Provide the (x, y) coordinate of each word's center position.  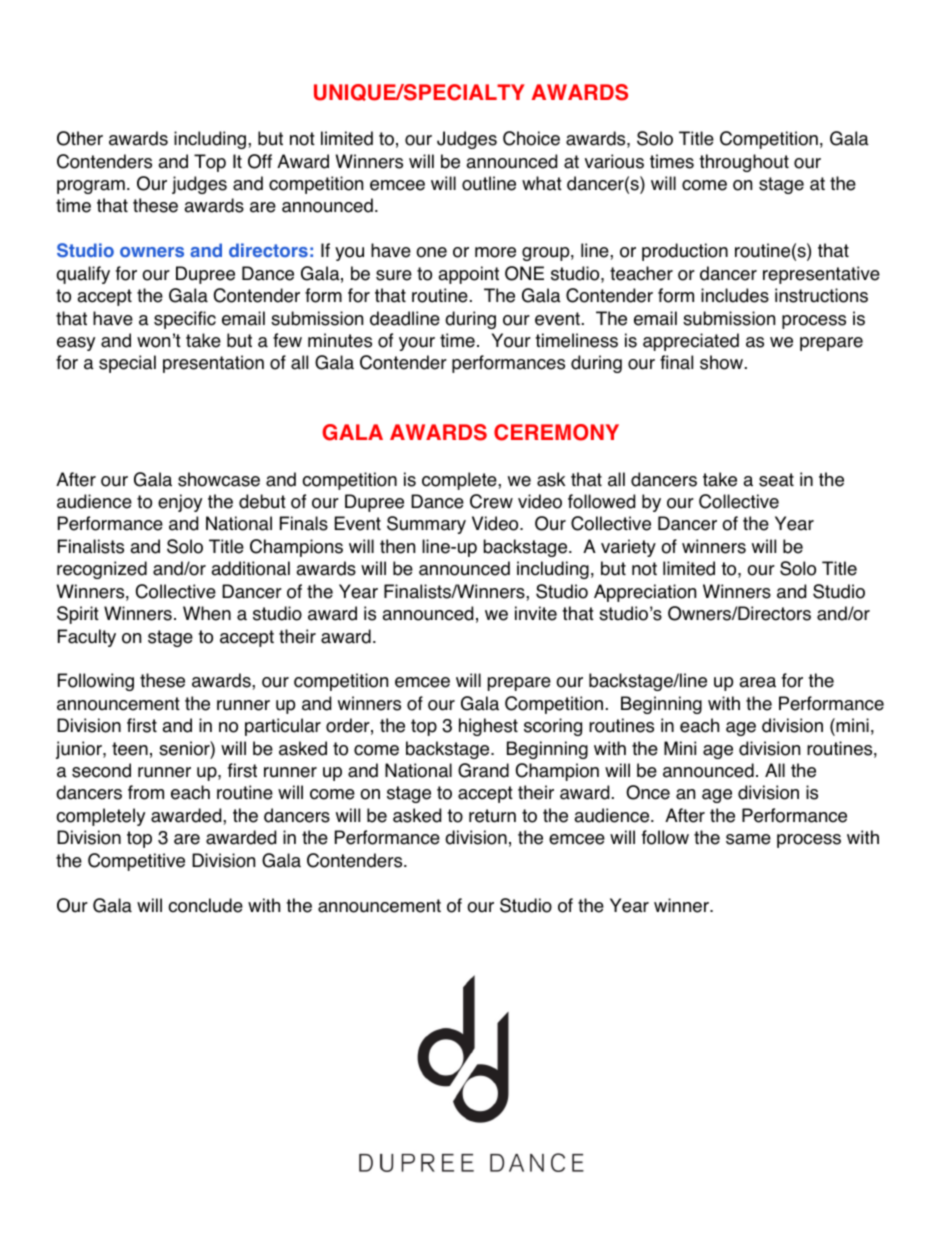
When (207, 613)
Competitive (136, 862)
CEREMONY (556, 432)
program (91, 187)
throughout (744, 163)
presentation (213, 364)
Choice (531, 138)
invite (536, 613)
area (757, 682)
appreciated (691, 342)
